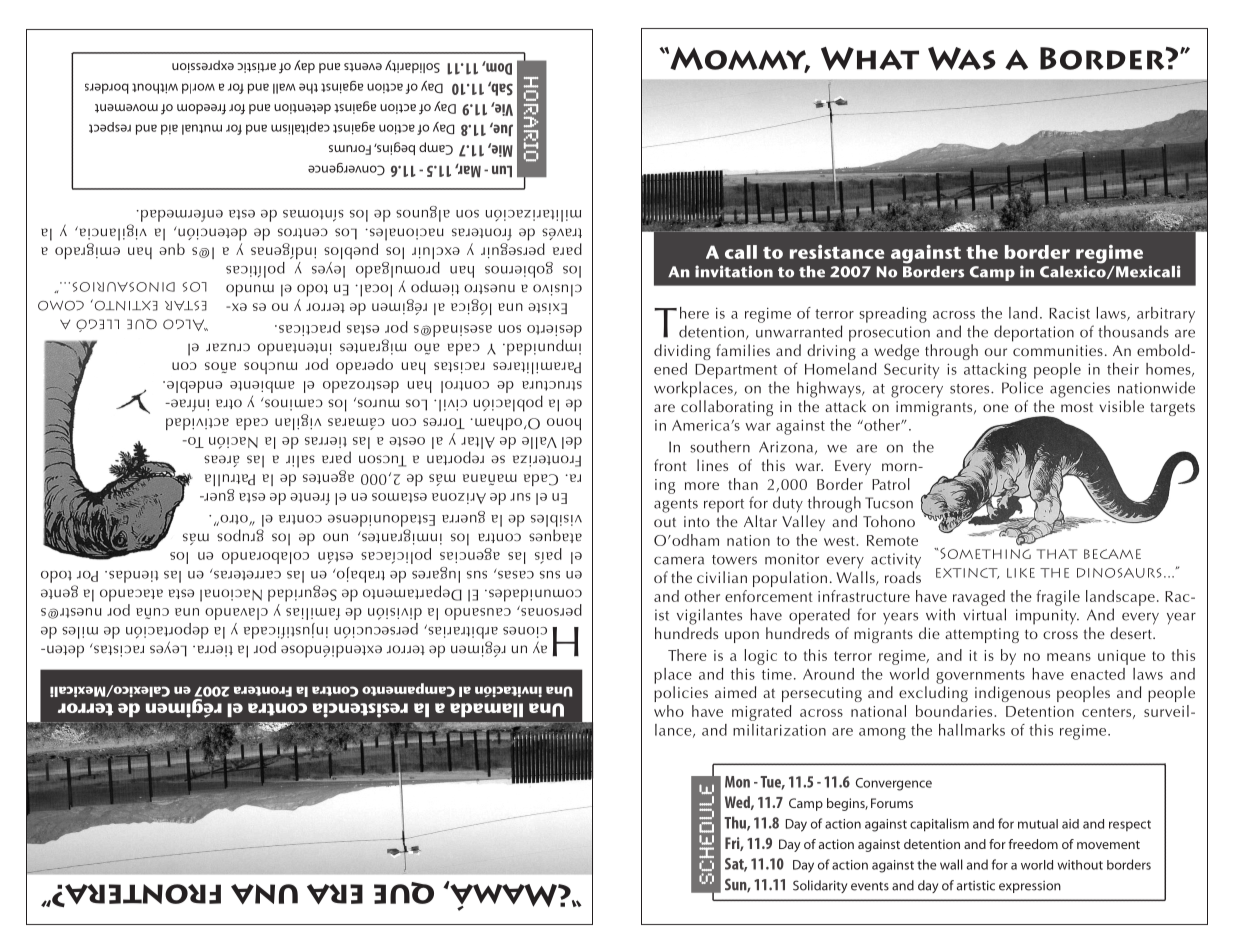 This screenshot has height=952, width=1233. Describe the element at coordinates (734, 560) in the screenshot. I see `towers` at that location.
